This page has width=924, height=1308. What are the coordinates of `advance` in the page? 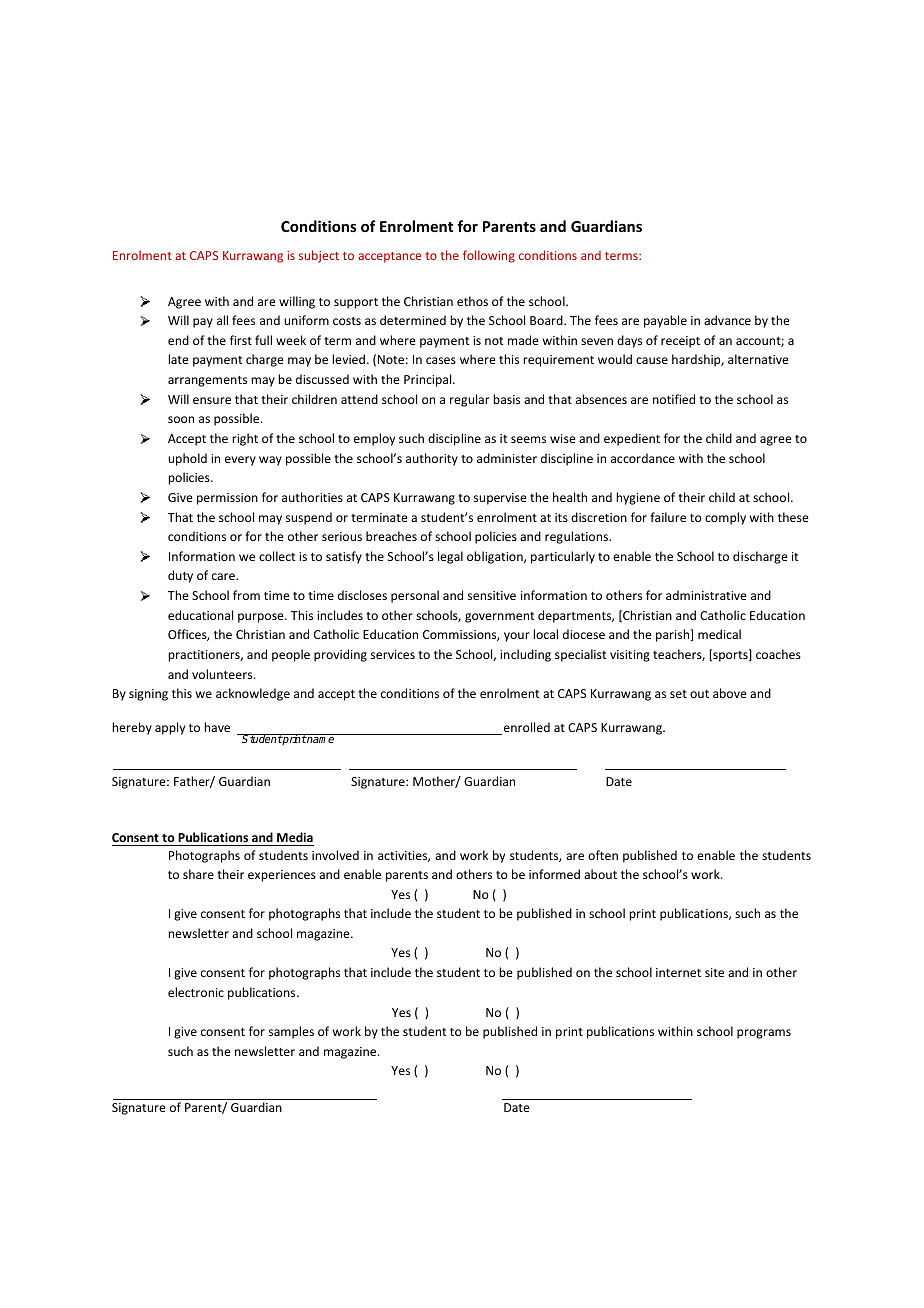 It's located at (727, 320).
